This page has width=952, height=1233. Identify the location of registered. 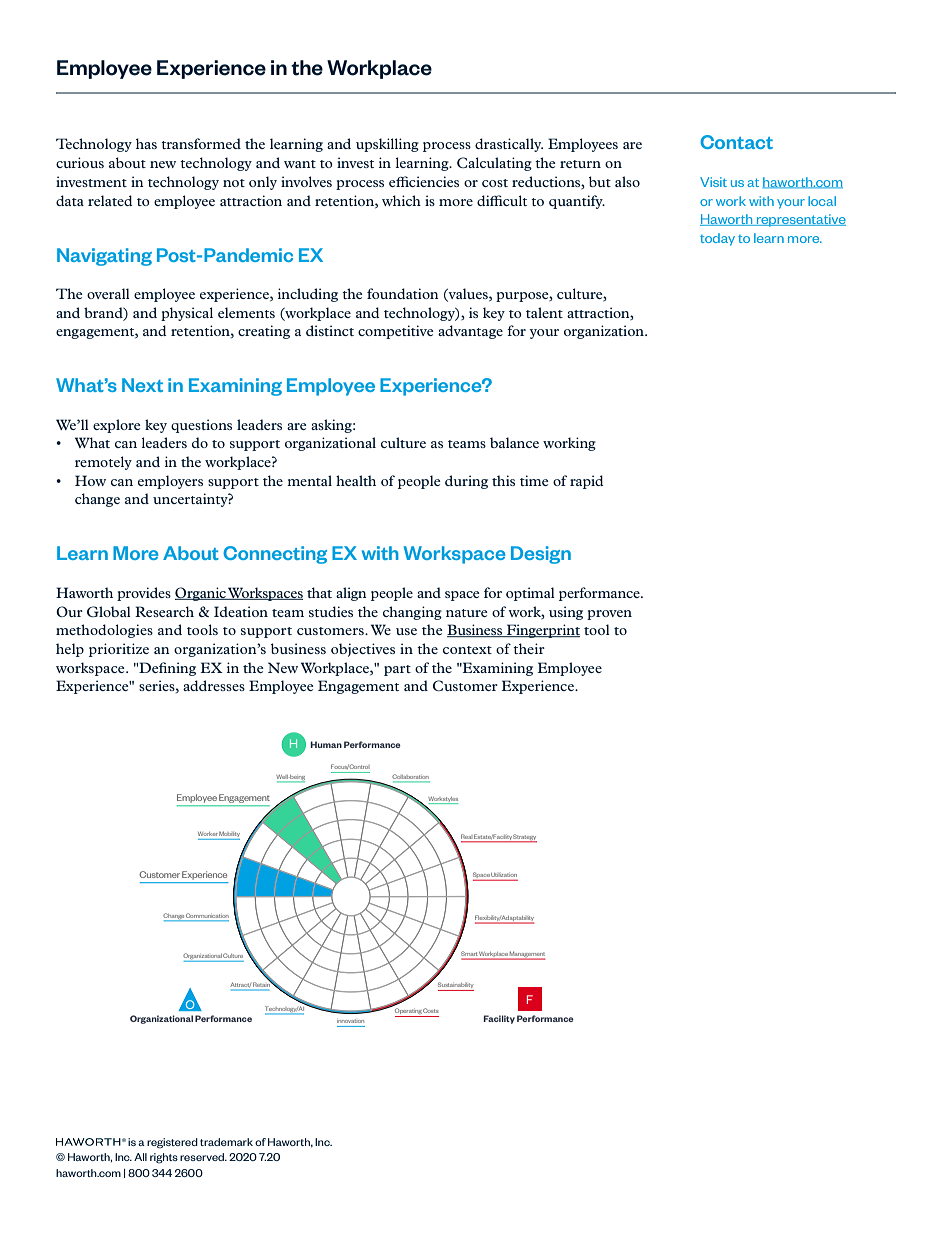
(172, 1143).
